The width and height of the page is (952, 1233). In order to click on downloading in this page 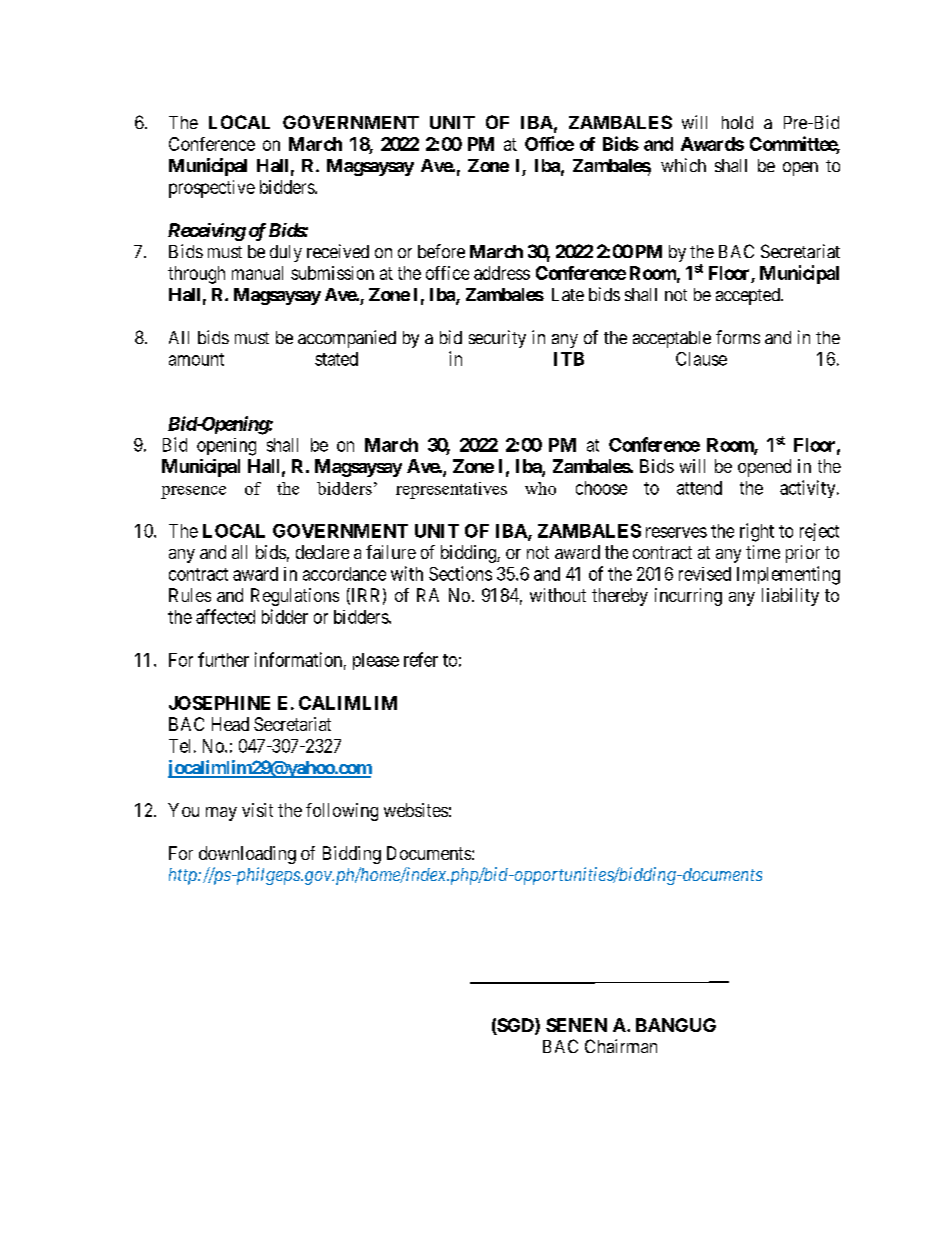, I will do `click(247, 855)`.
